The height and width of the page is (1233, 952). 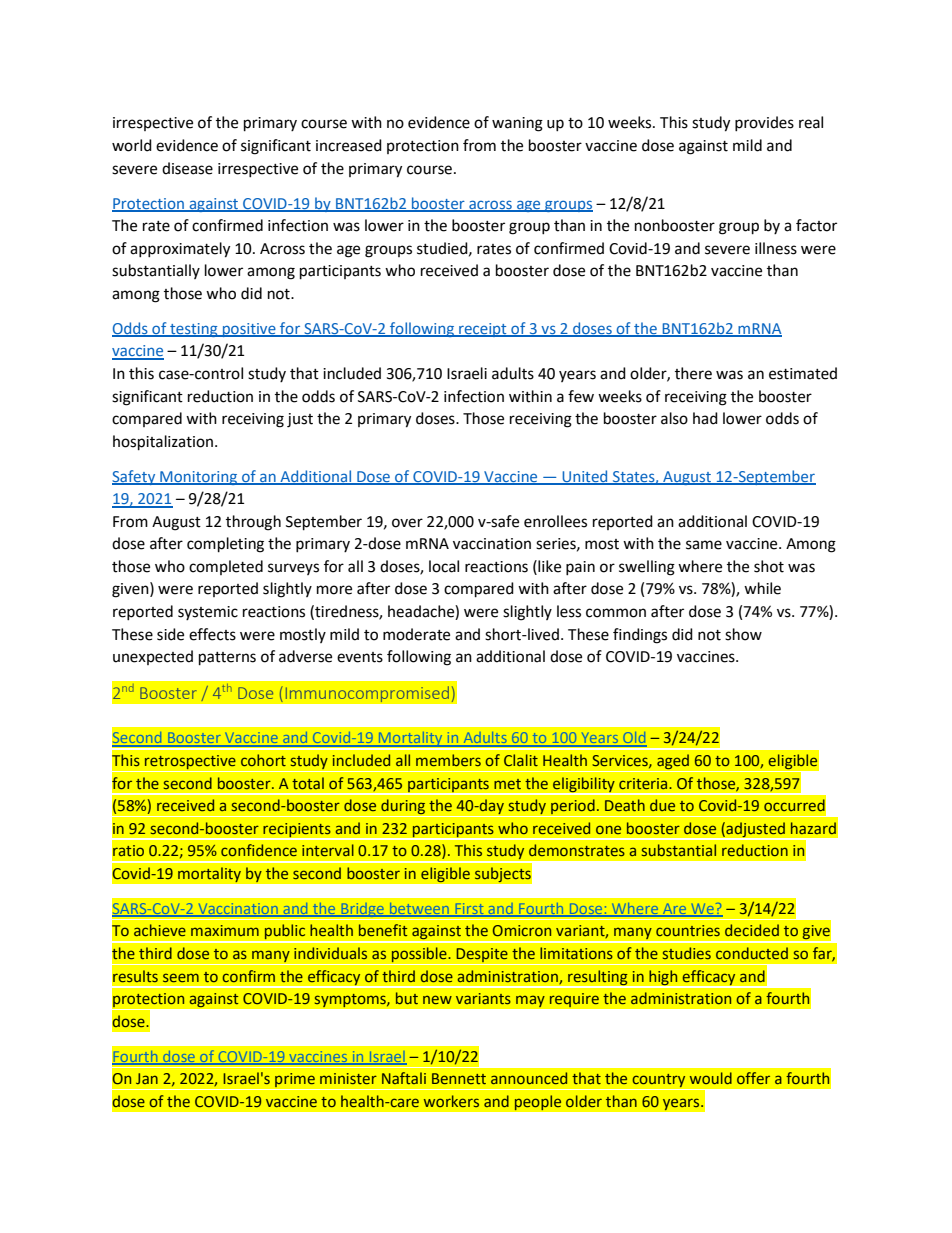 What do you see at coordinates (147, 1078) in the page?
I see `Jan` at bounding box center [147, 1078].
